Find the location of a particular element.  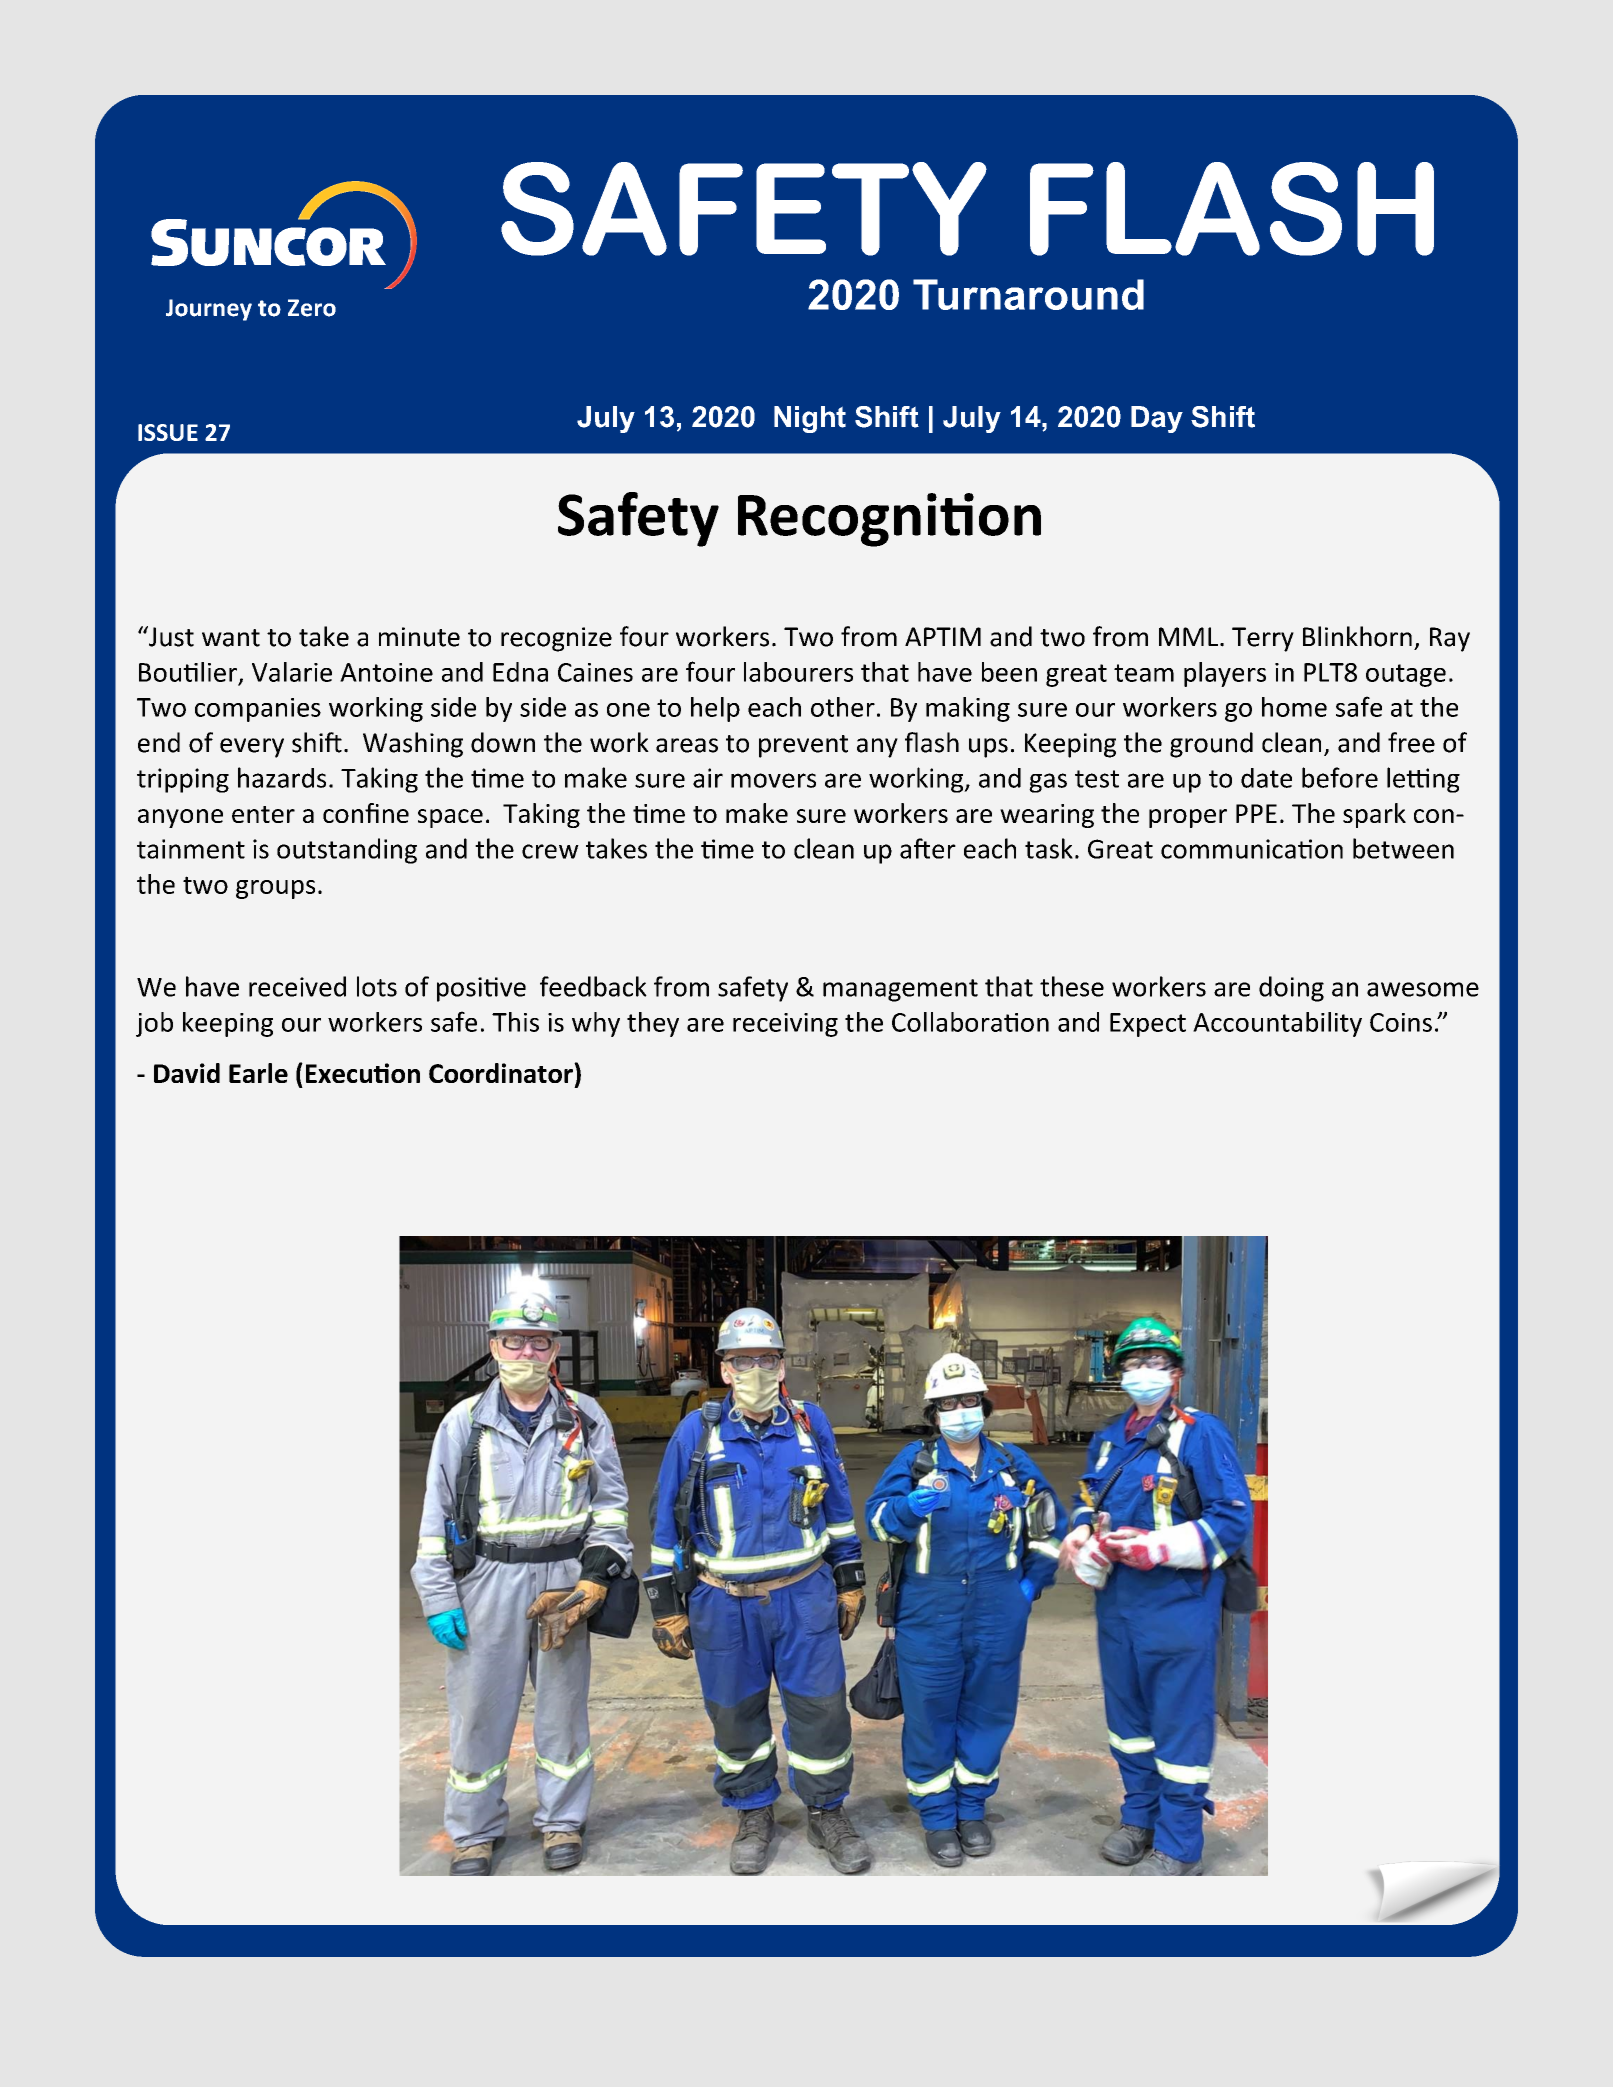

Day is located at coordinates (1157, 419).
